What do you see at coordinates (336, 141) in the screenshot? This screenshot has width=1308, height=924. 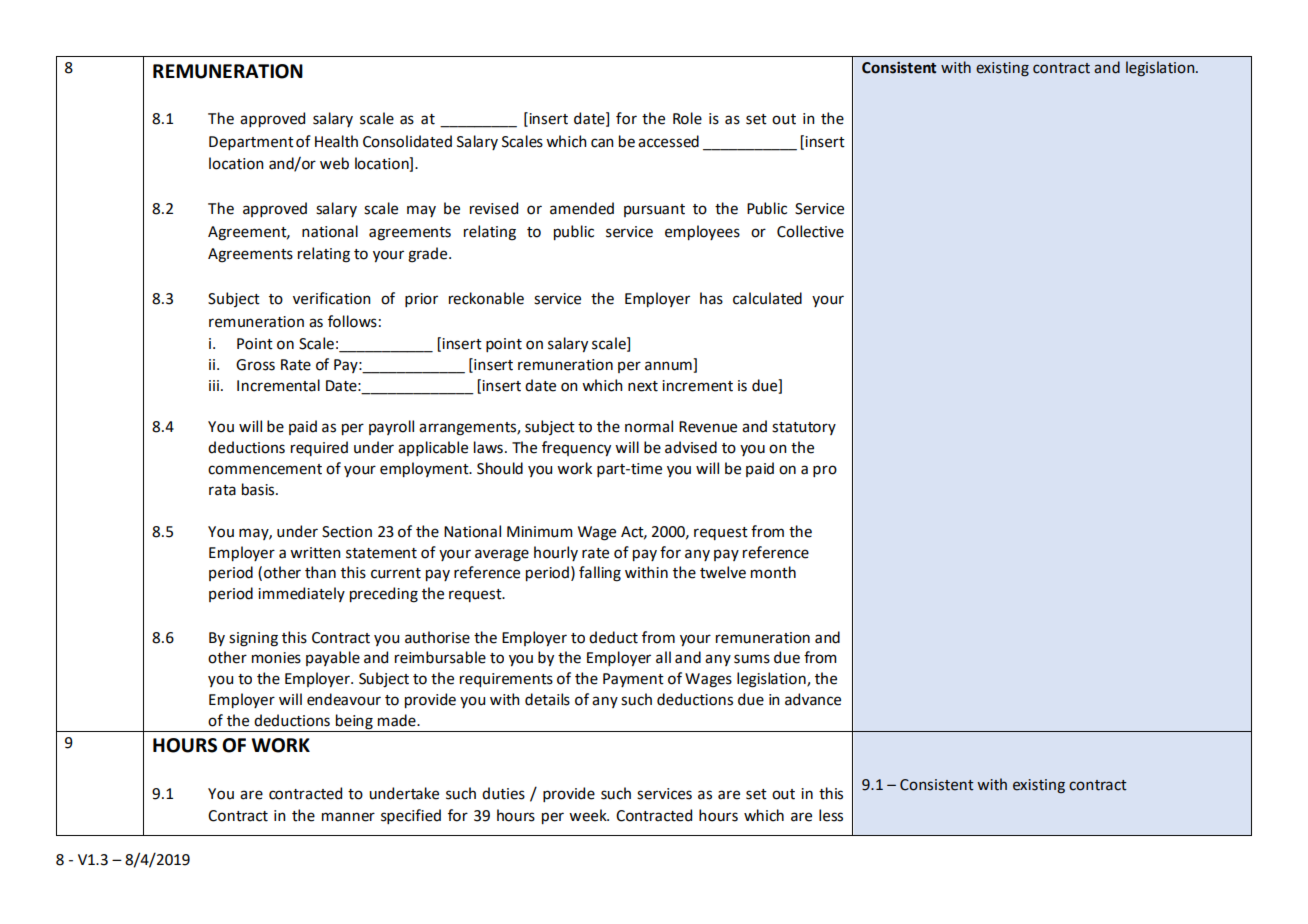 I see `Health` at bounding box center [336, 141].
